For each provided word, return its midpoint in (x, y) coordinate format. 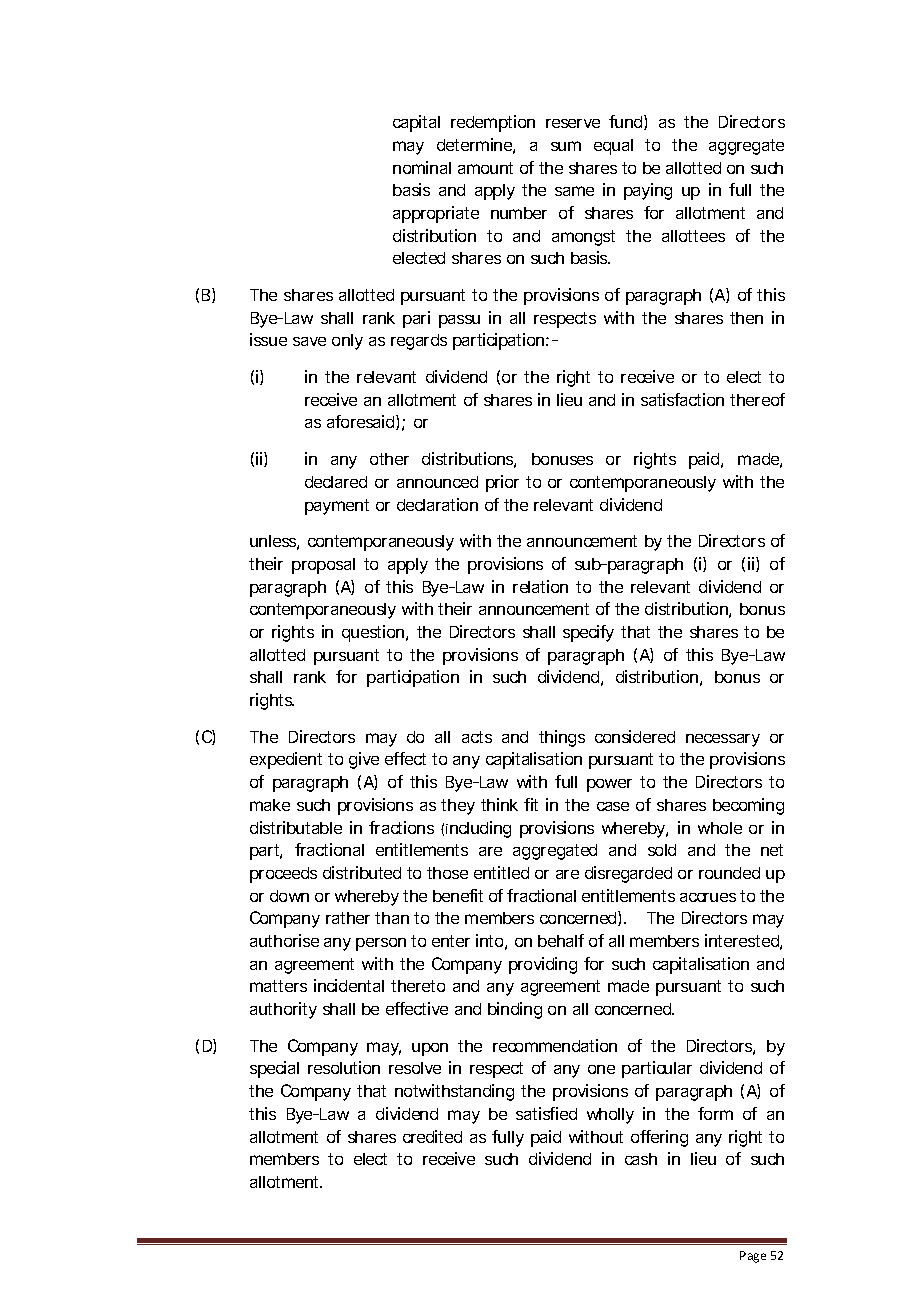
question (374, 633)
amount (485, 168)
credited (432, 1136)
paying (648, 191)
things (562, 738)
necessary (723, 740)
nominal (422, 167)
